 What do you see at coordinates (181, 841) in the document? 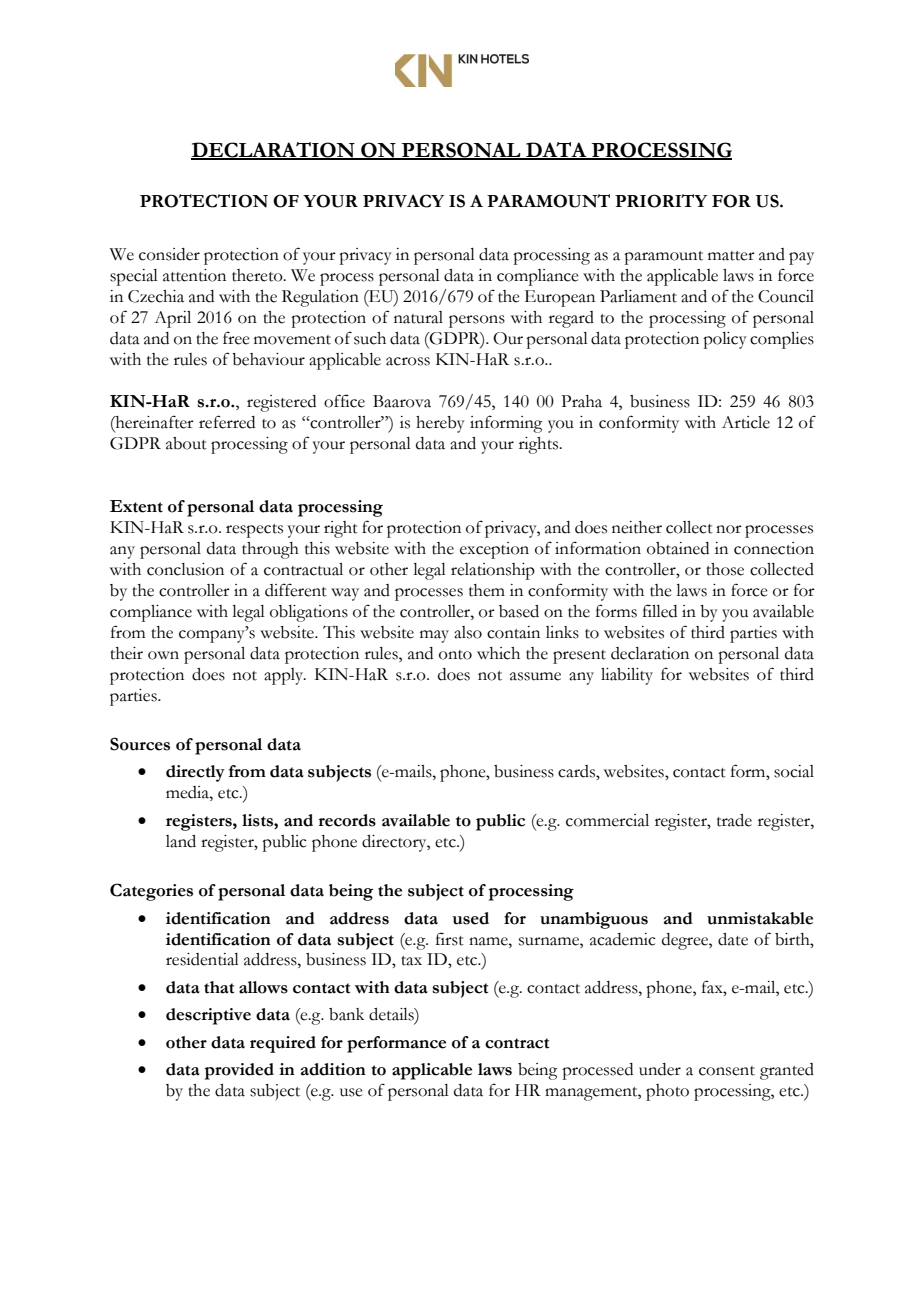
I see `land` at bounding box center [181, 841].
